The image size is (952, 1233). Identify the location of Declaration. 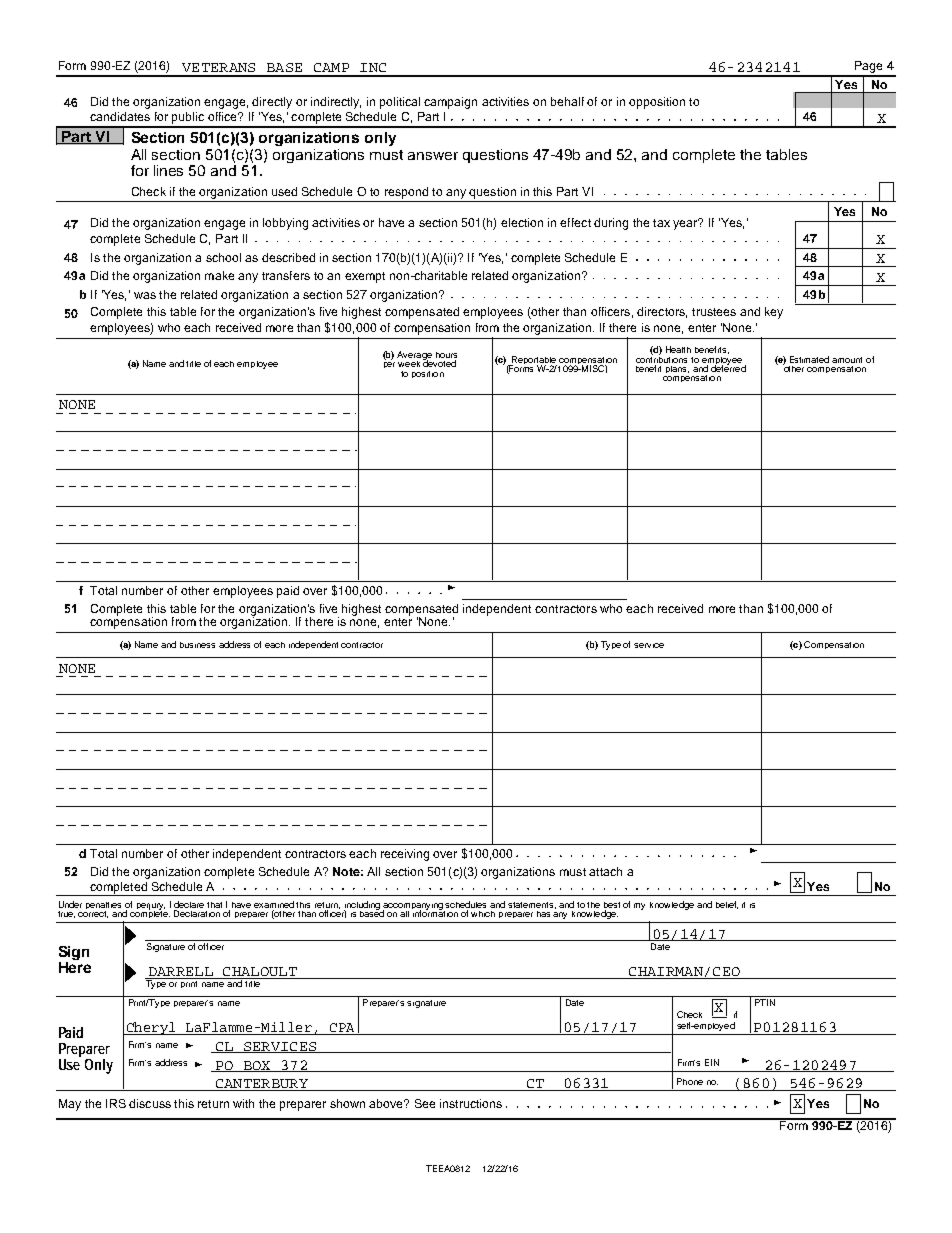
(197, 913).
